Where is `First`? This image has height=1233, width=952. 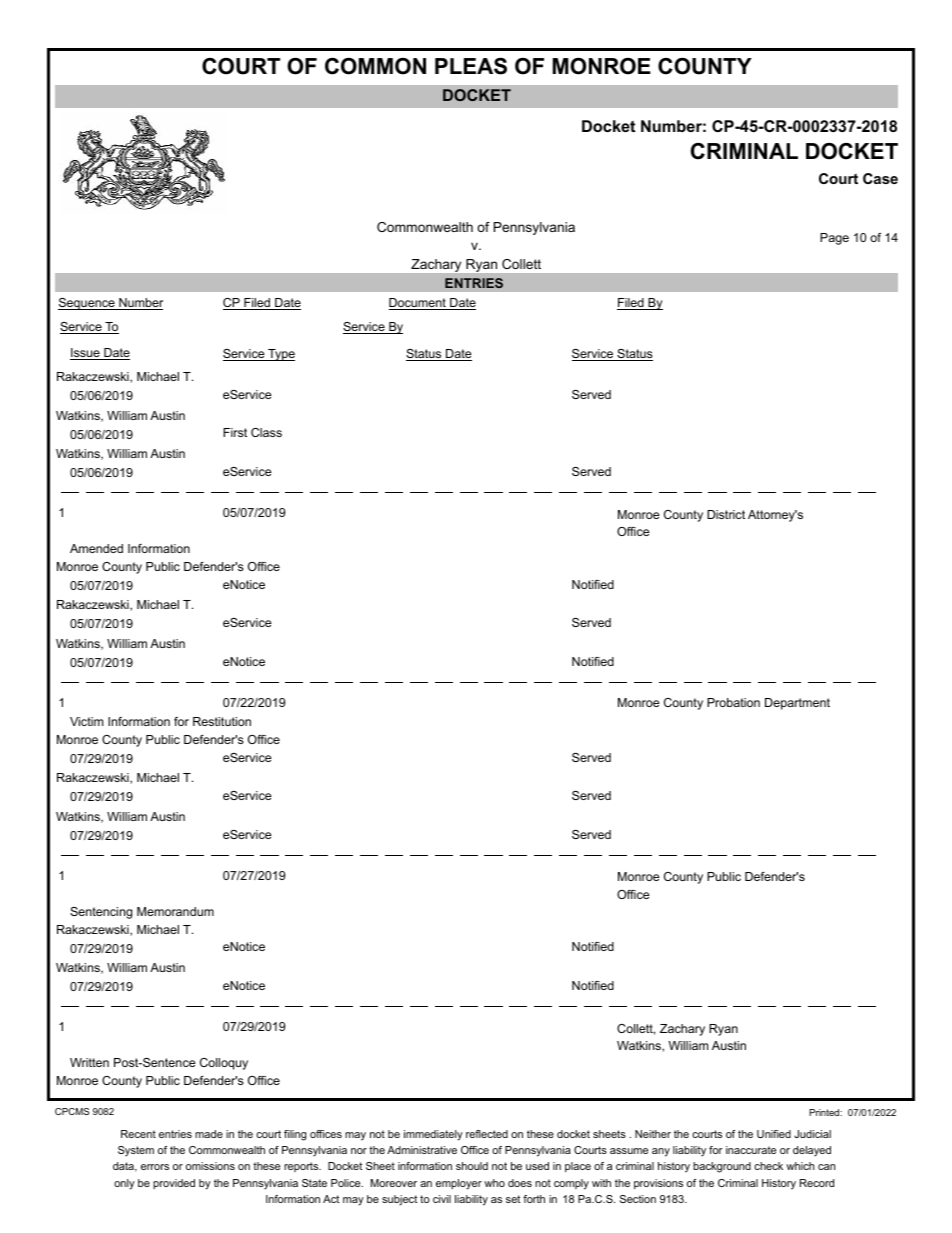 First is located at coordinates (235, 432).
